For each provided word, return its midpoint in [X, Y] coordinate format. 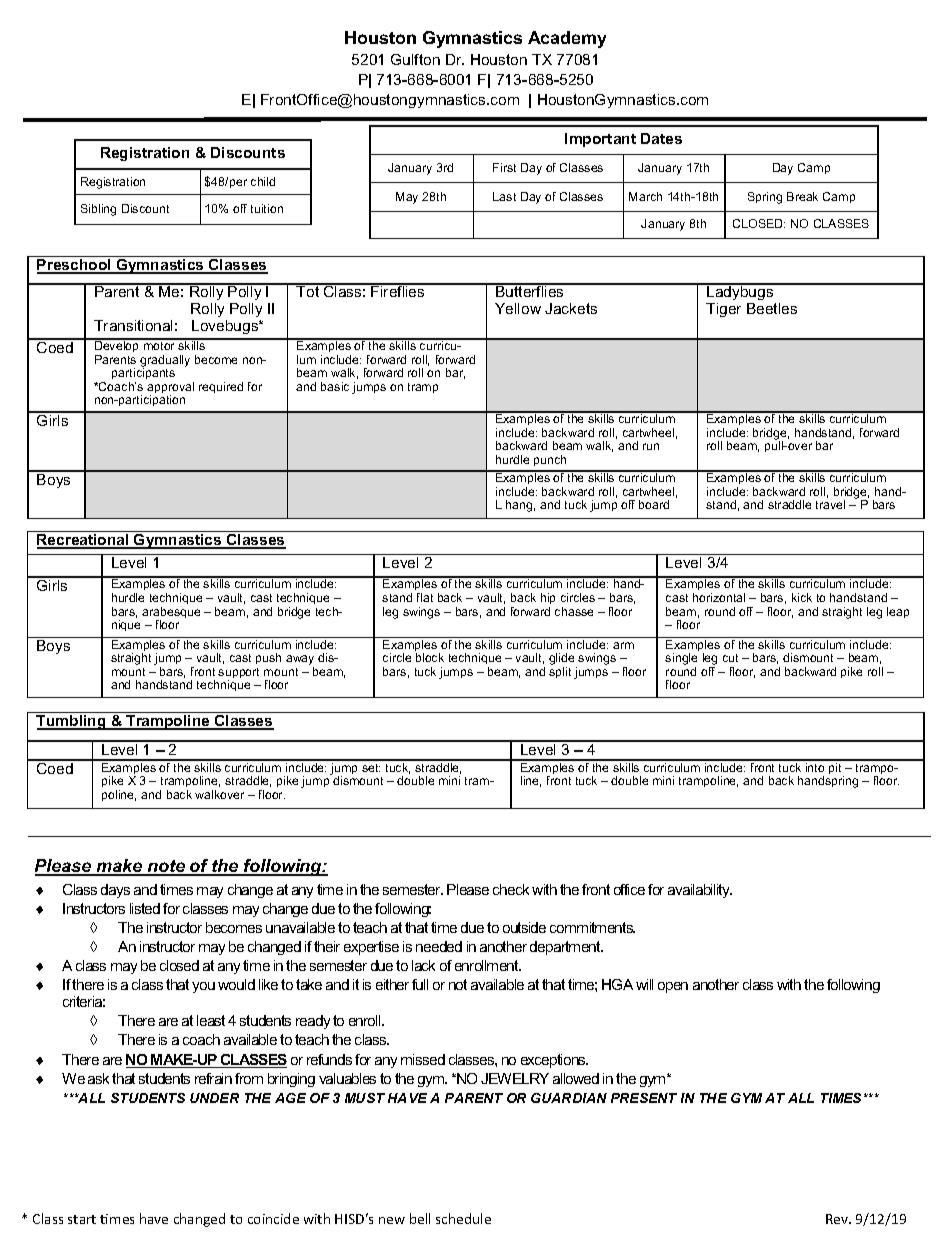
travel [830, 504]
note [166, 867]
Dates [661, 138]
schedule [463, 1218]
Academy [567, 39]
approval [170, 389]
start [82, 1219]
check [511, 889]
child [263, 181]
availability [700, 891]
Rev [838, 1219]
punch [550, 460]
